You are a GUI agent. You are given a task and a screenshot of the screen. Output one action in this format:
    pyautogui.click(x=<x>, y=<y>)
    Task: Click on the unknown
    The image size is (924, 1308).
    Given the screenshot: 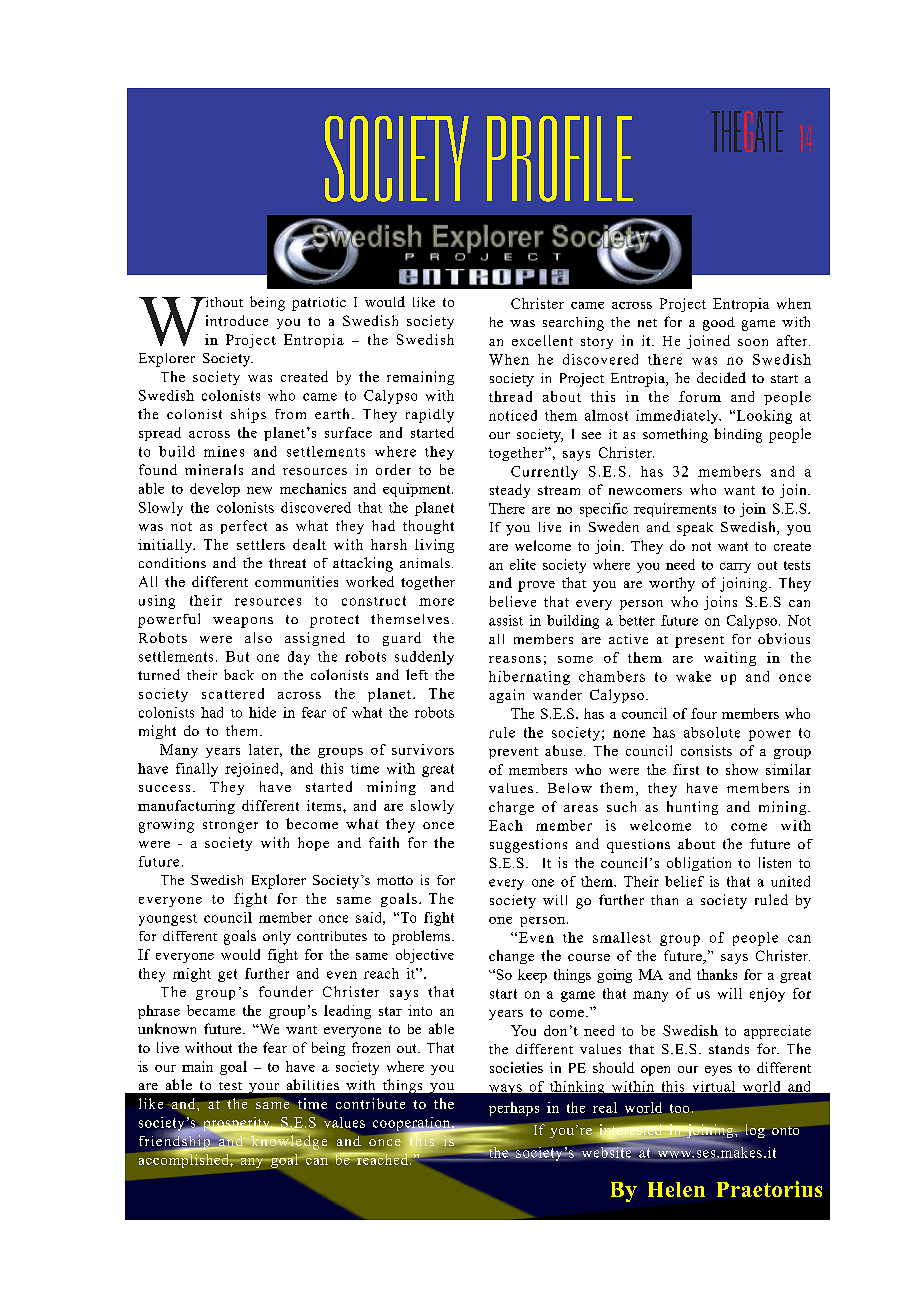 What is the action you would take?
    pyautogui.click(x=167, y=1028)
